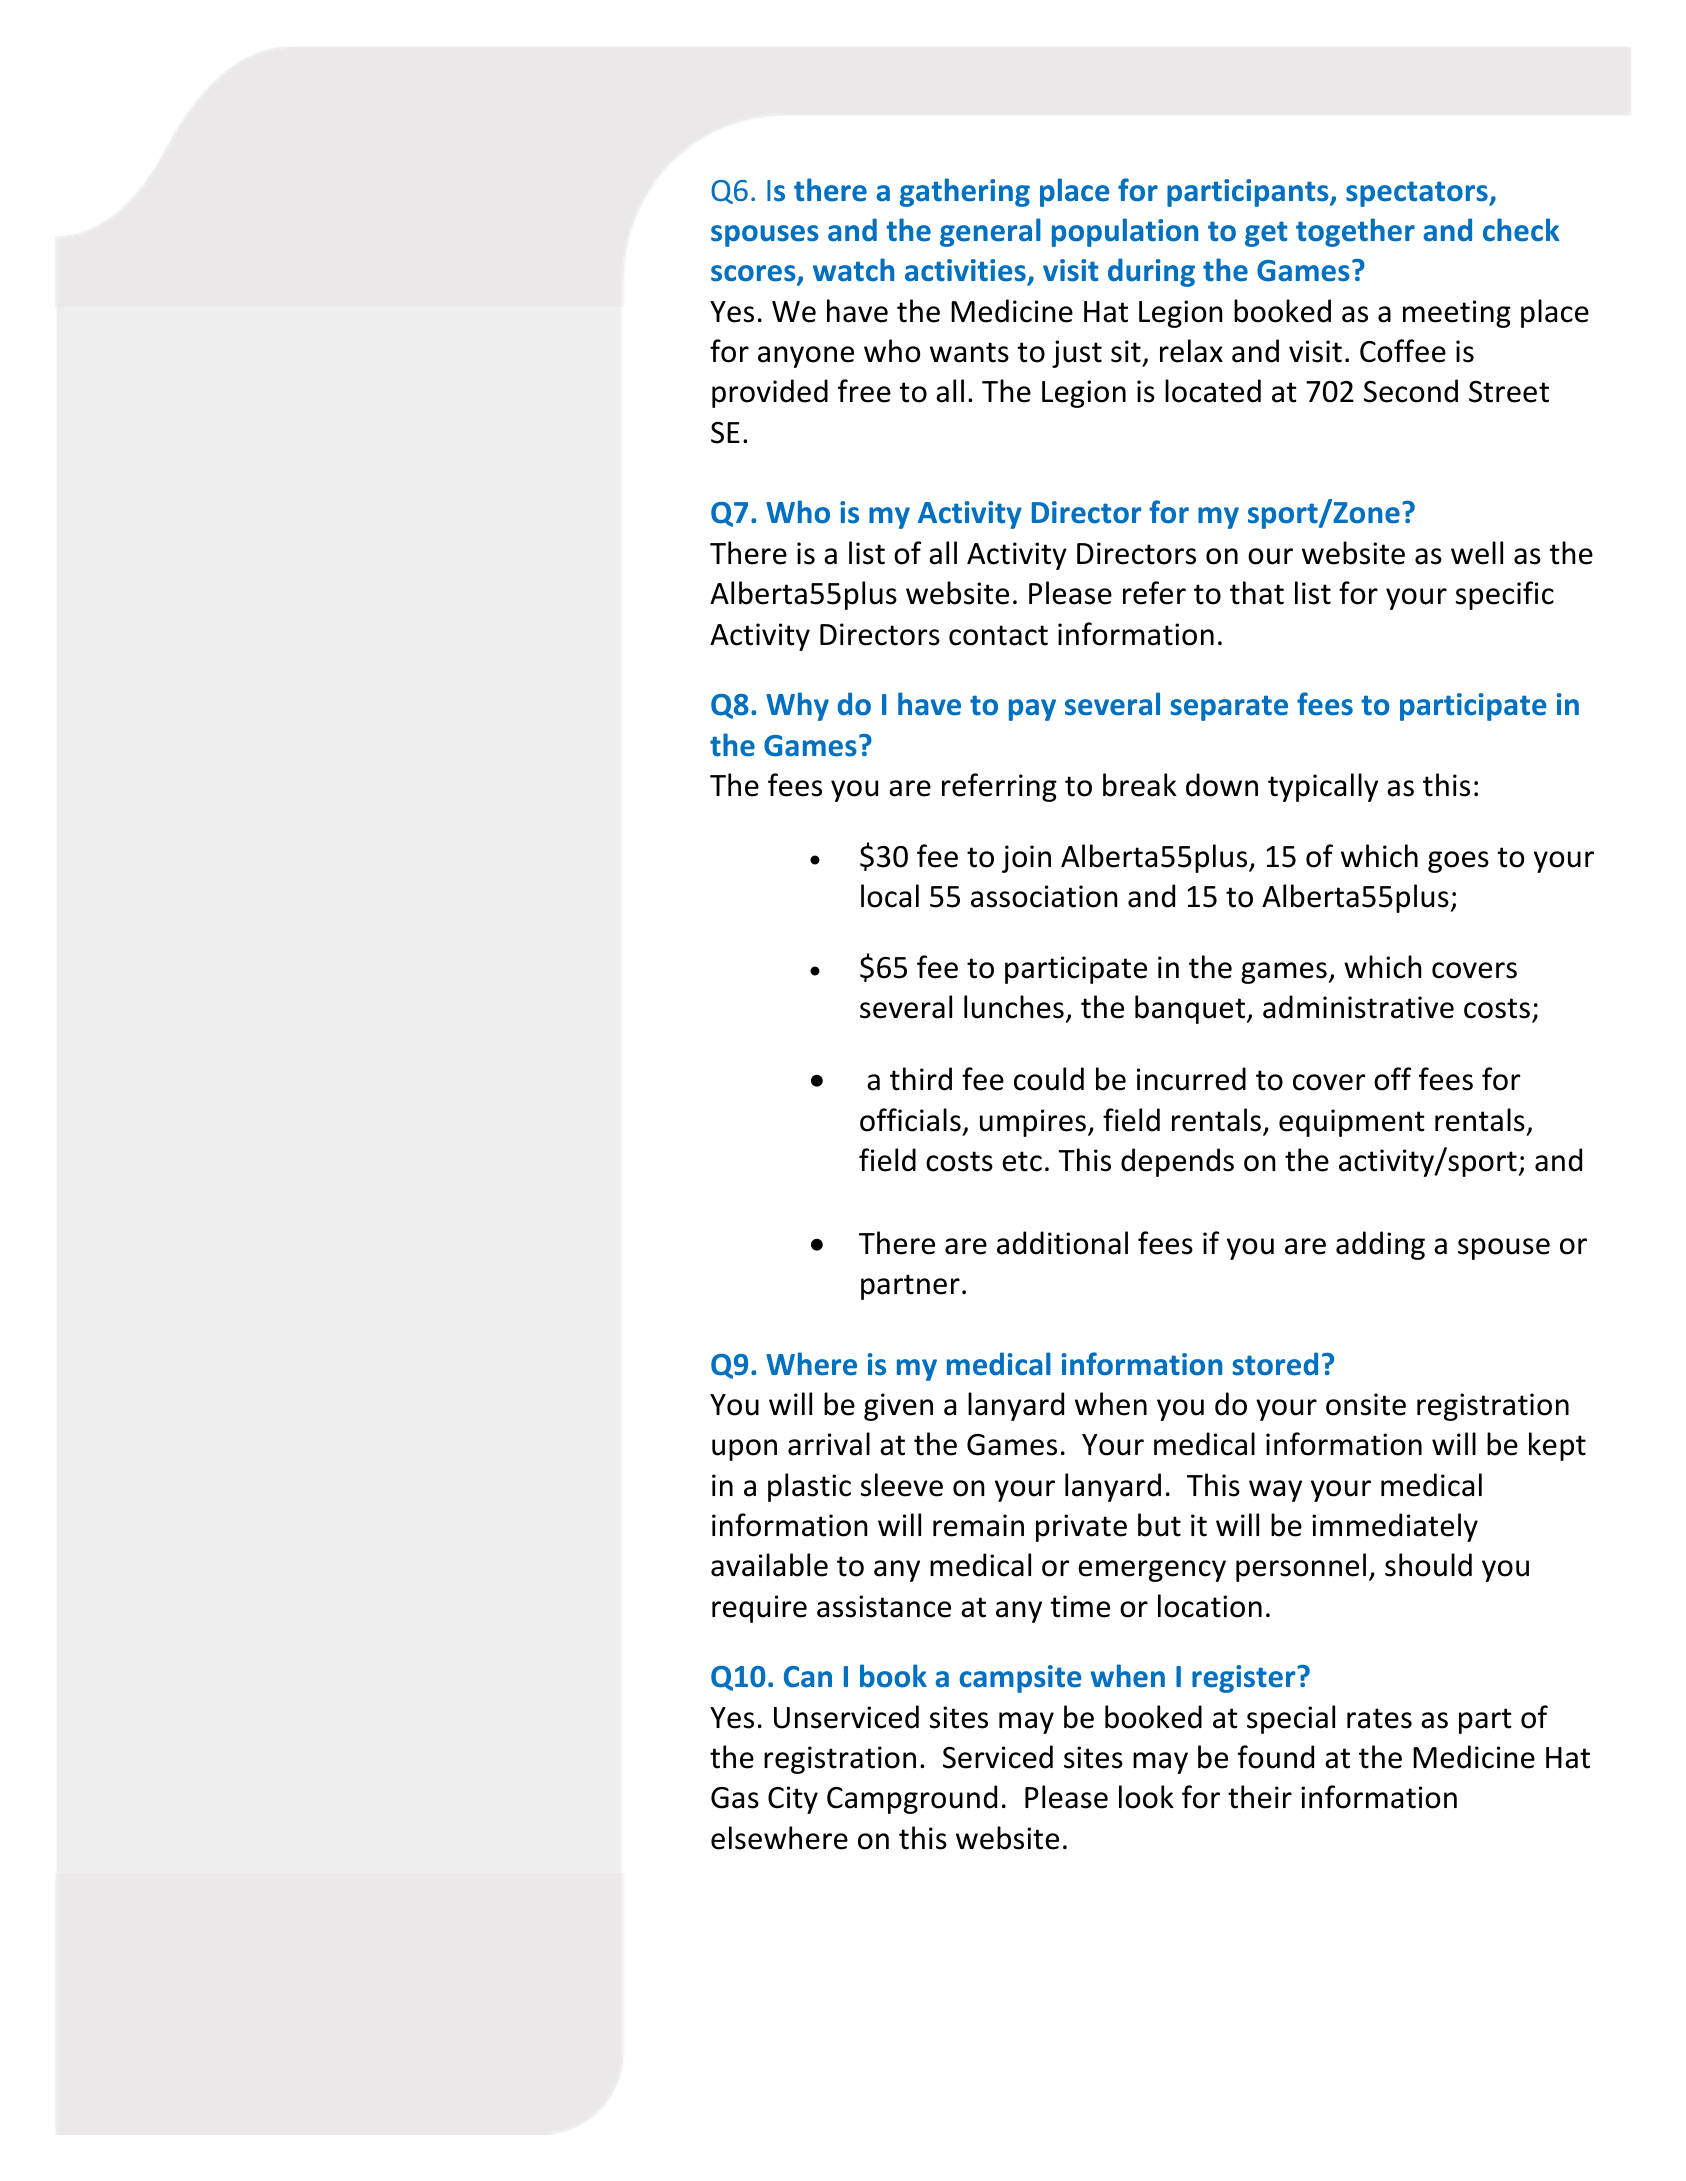 The image size is (1686, 2181). Describe the element at coordinates (793, 1800) in the image. I see `City` at that location.
